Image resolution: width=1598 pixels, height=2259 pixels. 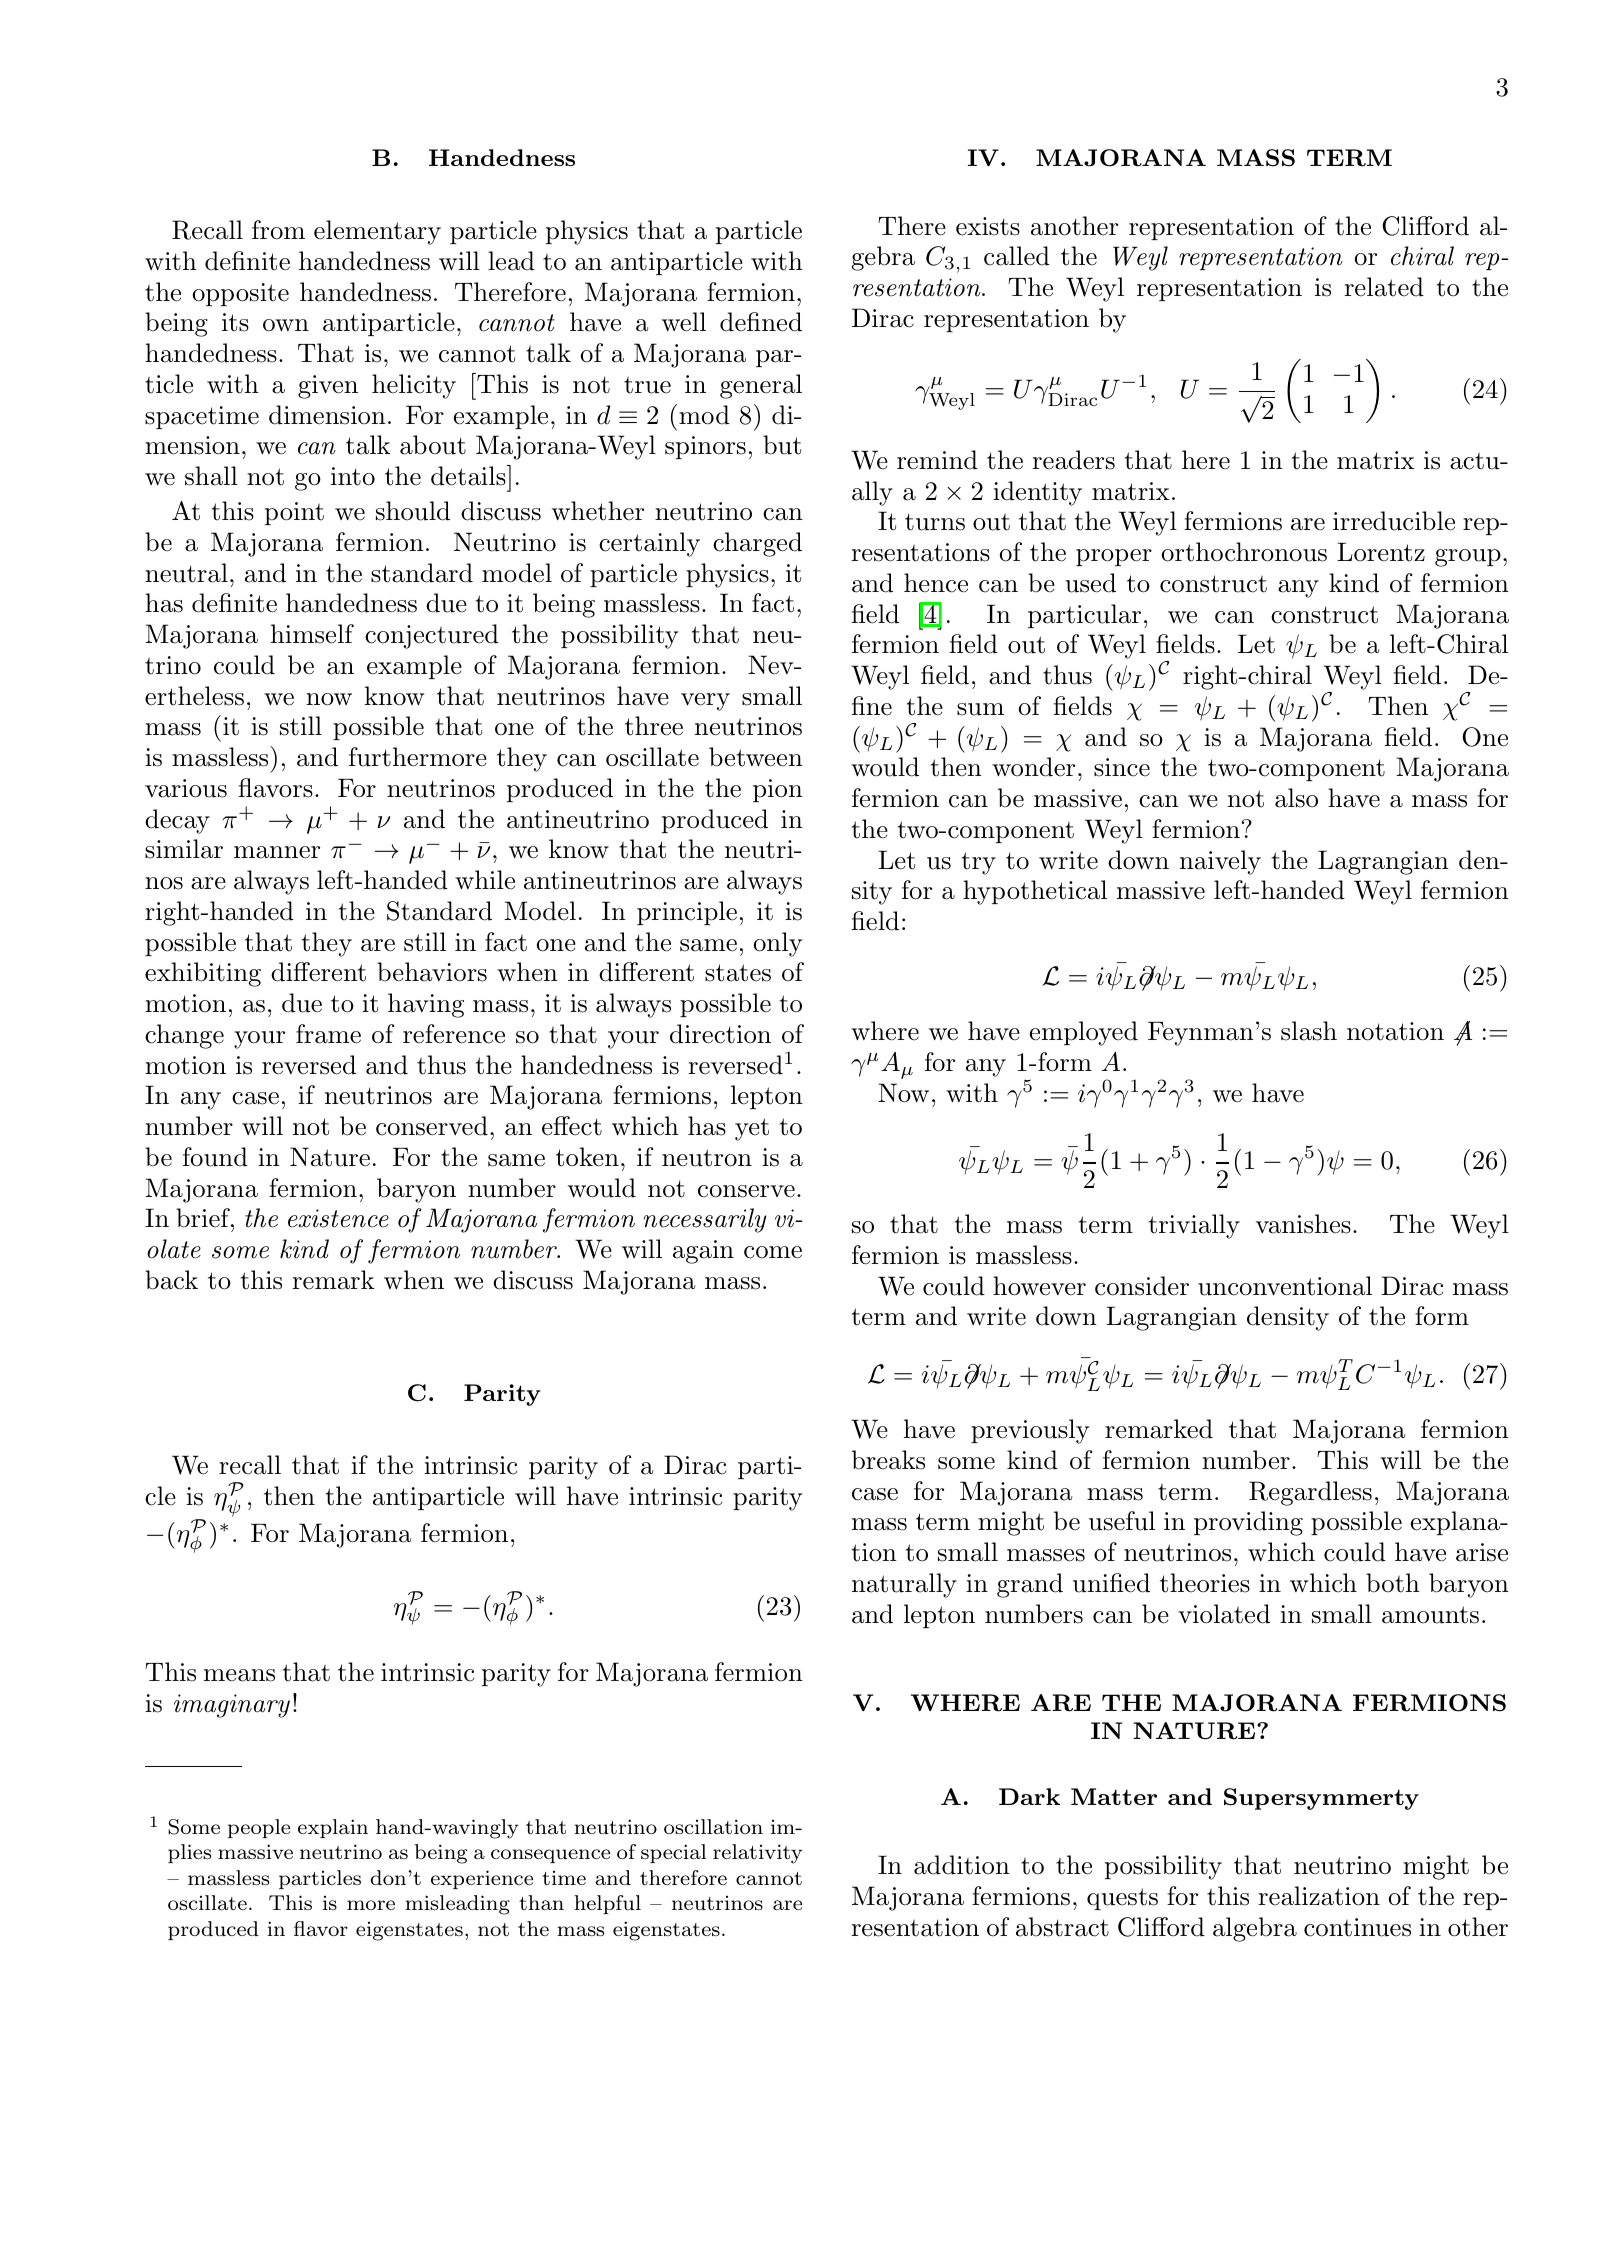 What do you see at coordinates (773, 1252) in the image?
I see `come` at bounding box center [773, 1252].
